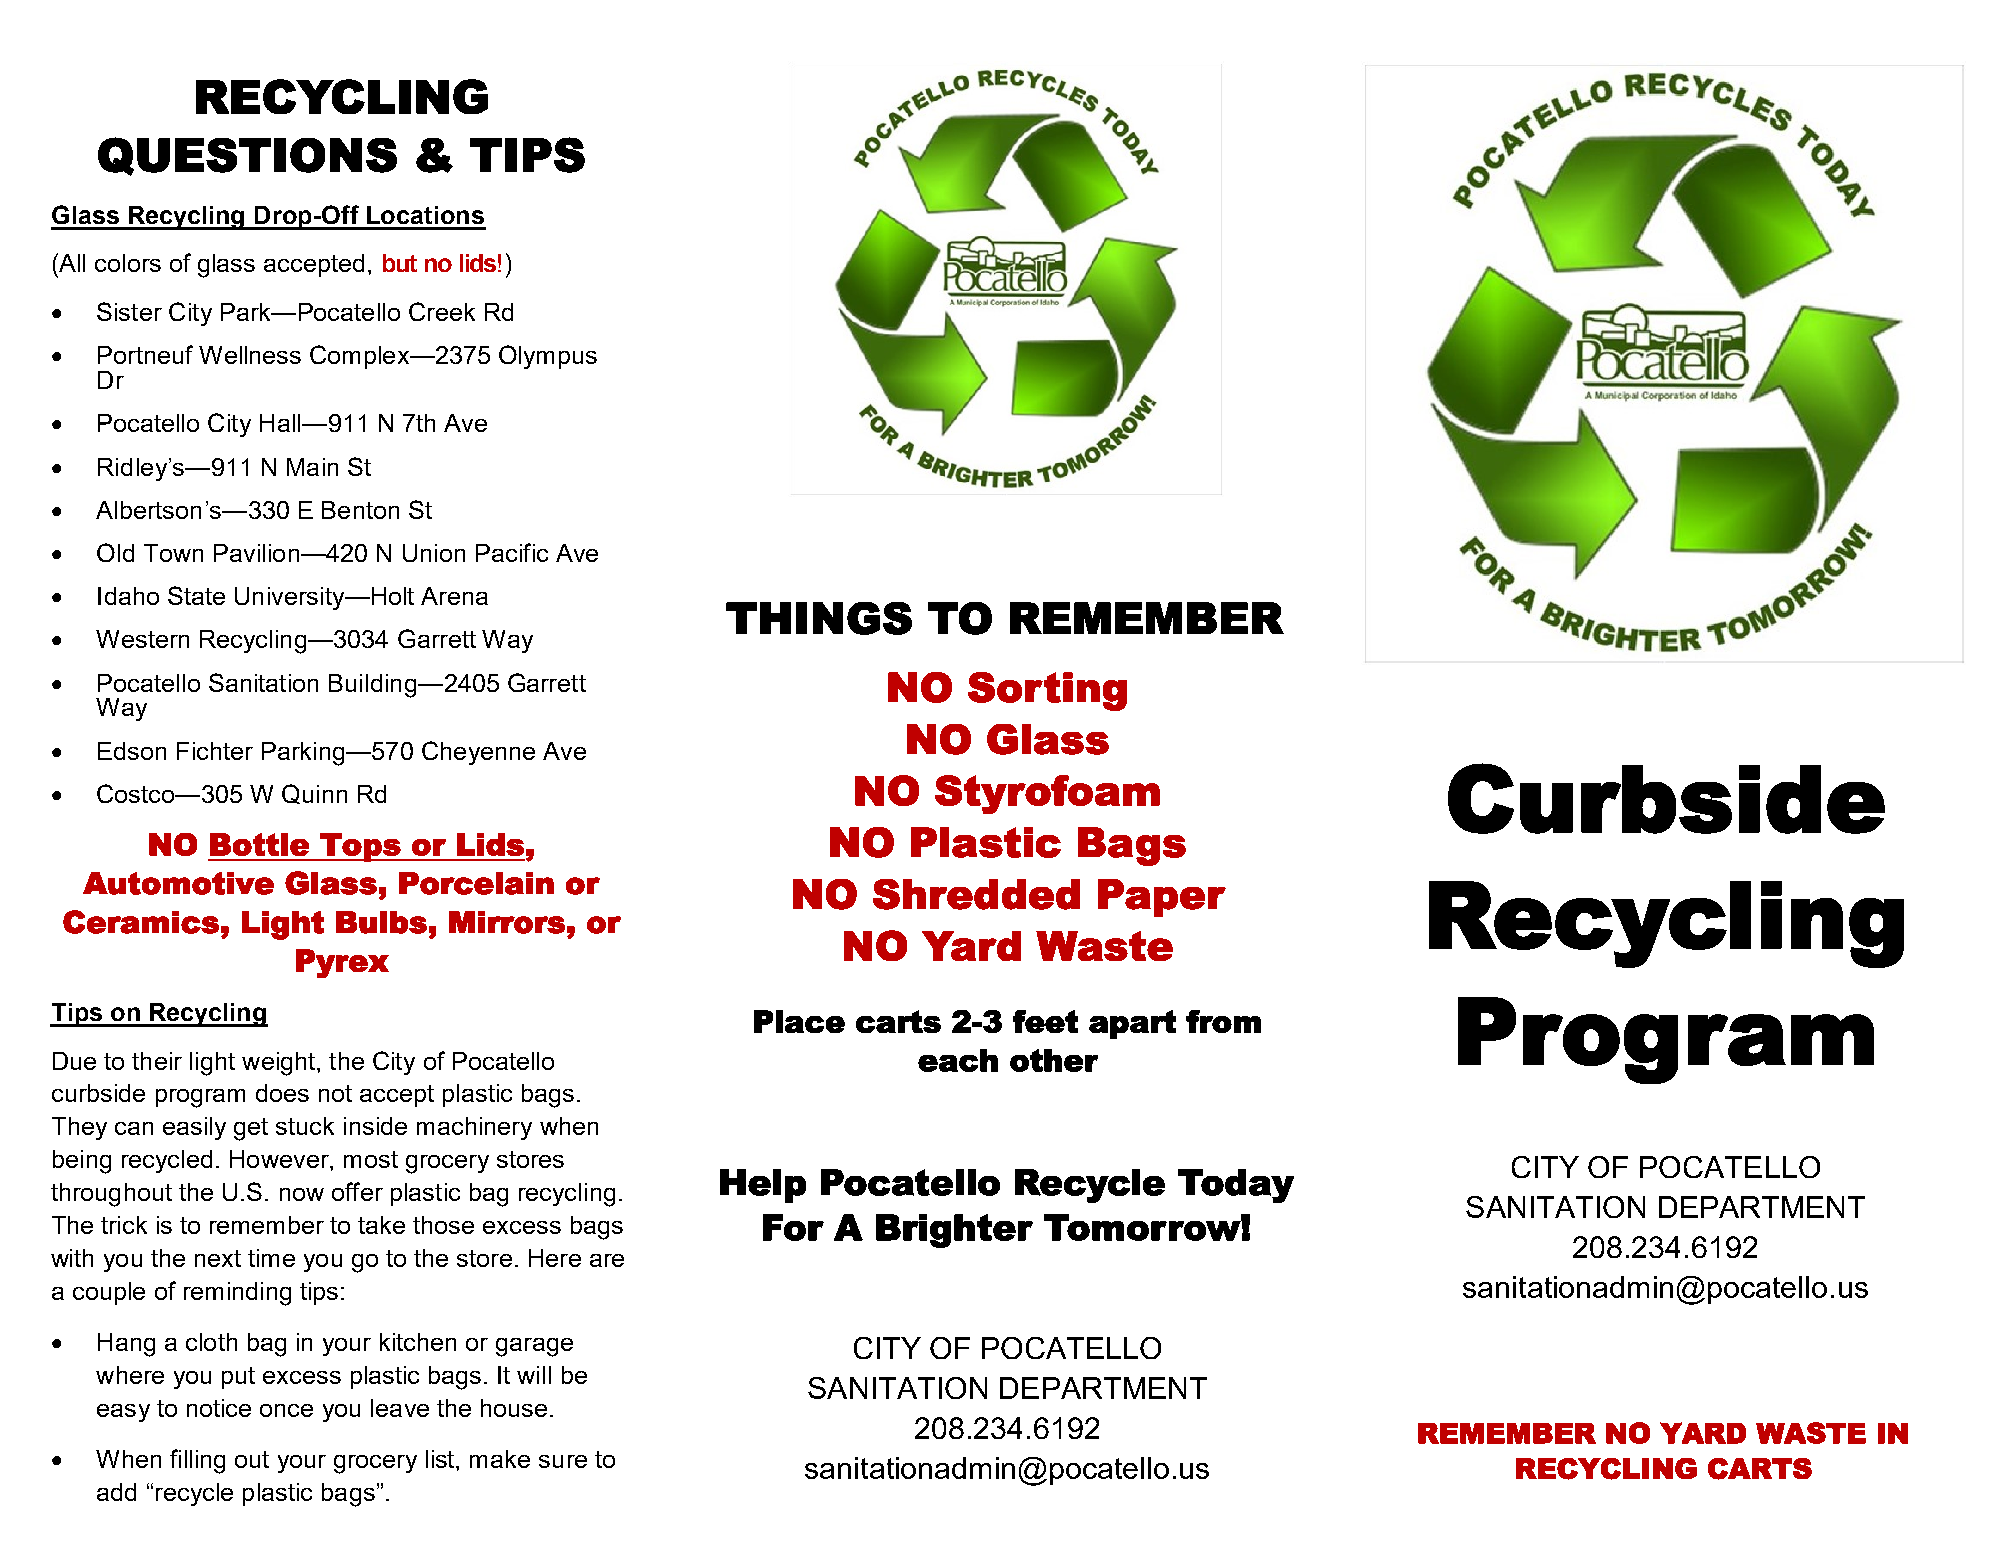 Image resolution: width=2009 pixels, height=1552 pixels. Describe the element at coordinates (512, 552) in the screenshot. I see `Pacific` at that location.
